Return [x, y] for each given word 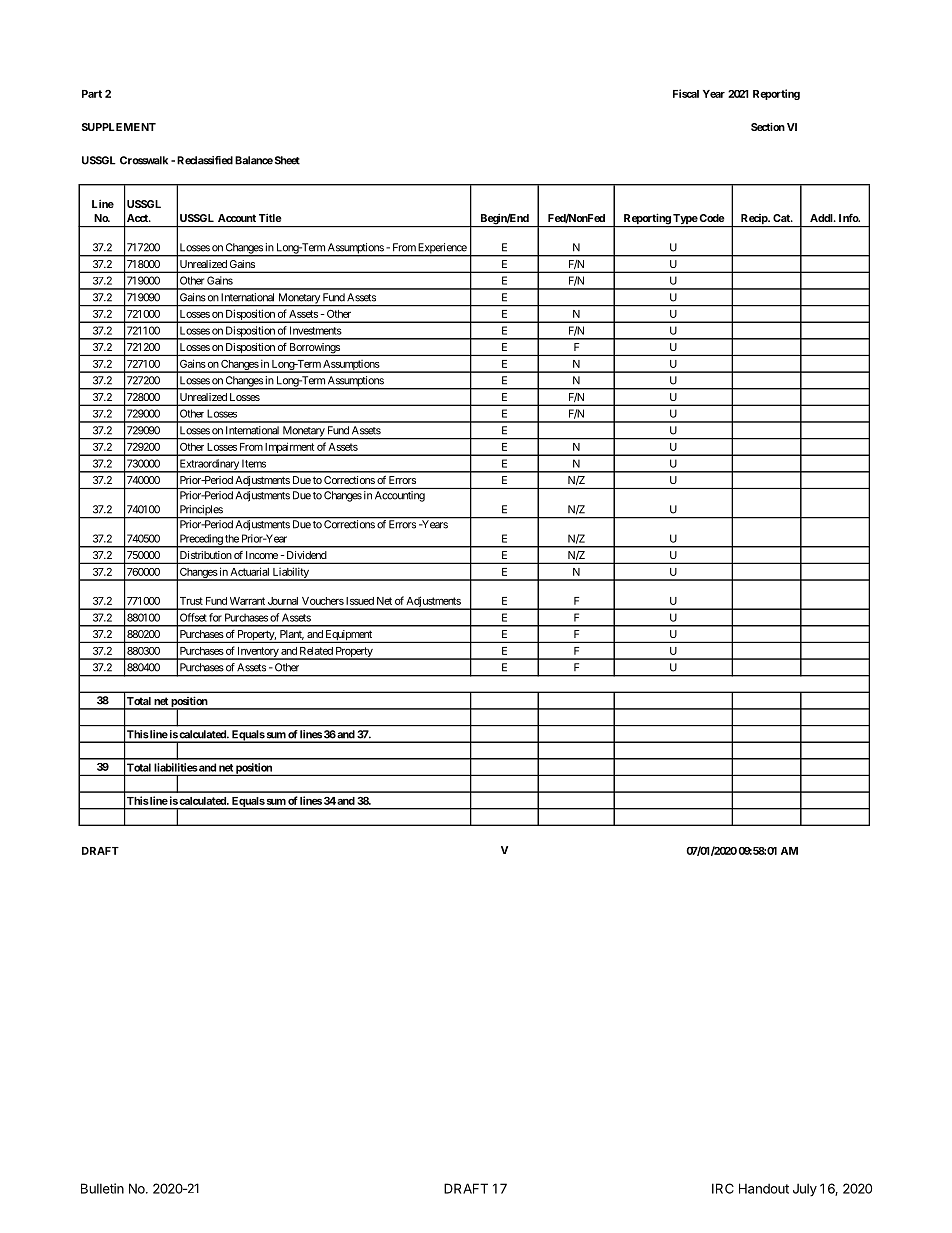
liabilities [176, 767]
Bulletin [102, 1188]
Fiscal [686, 93]
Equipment [348, 636]
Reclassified [205, 160]
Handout [764, 1188]
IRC [723, 1188]
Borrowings [314, 349]
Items [254, 463]
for [215, 617]
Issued [360, 601]
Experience [442, 249]
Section [768, 126]
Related [316, 651]
